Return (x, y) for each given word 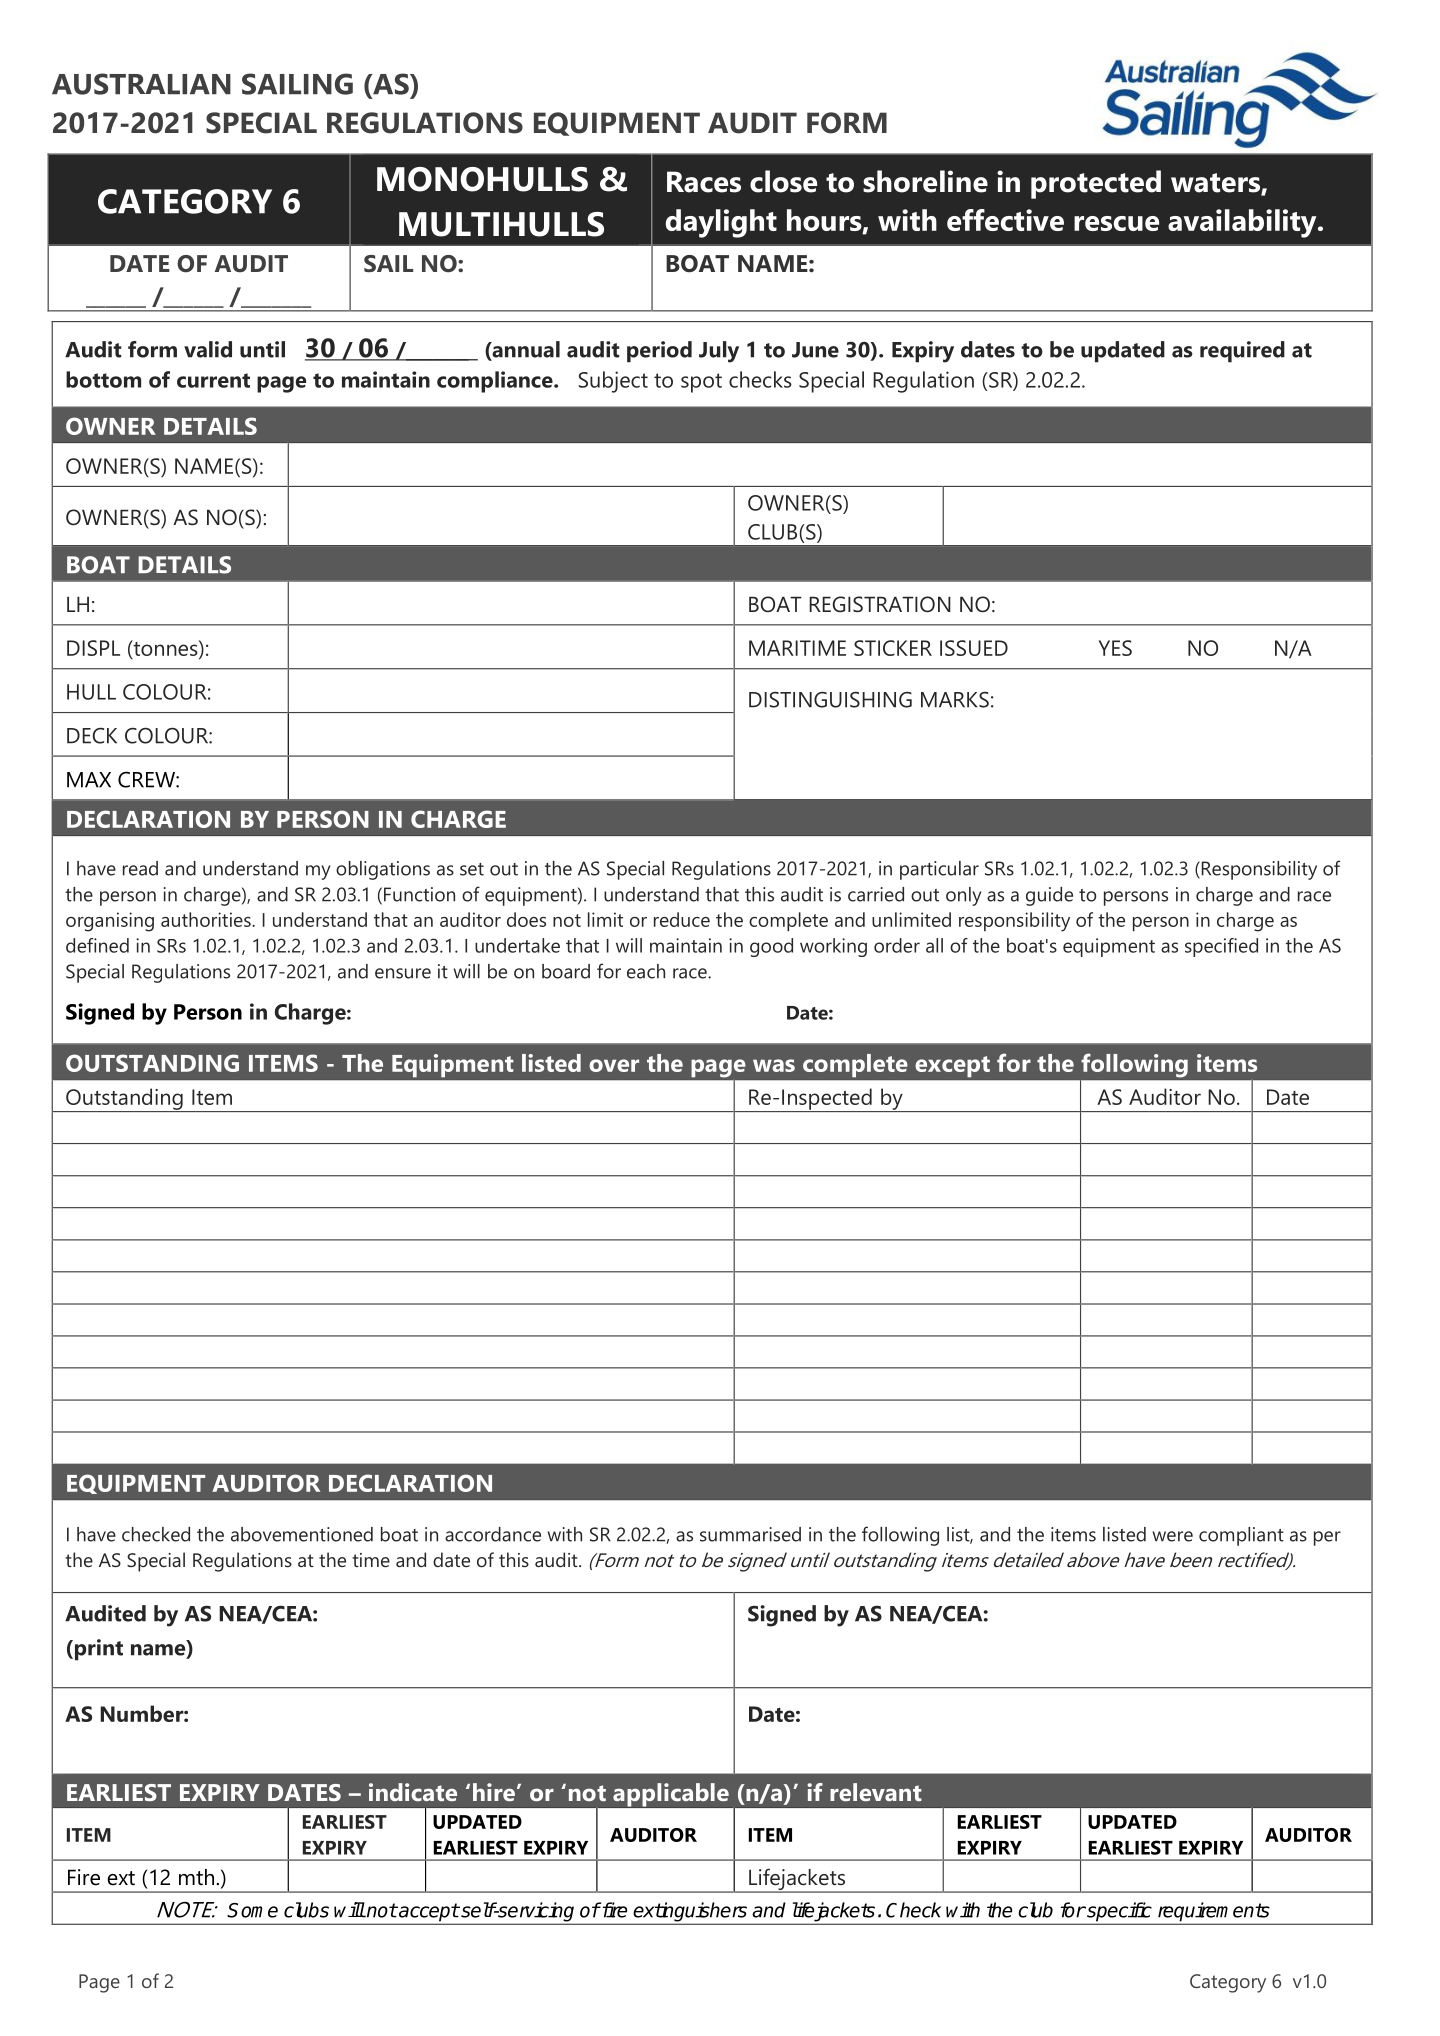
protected (1096, 184)
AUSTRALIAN (141, 84)
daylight (721, 223)
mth (196, 1877)
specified (1221, 947)
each (646, 971)
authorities (207, 919)
